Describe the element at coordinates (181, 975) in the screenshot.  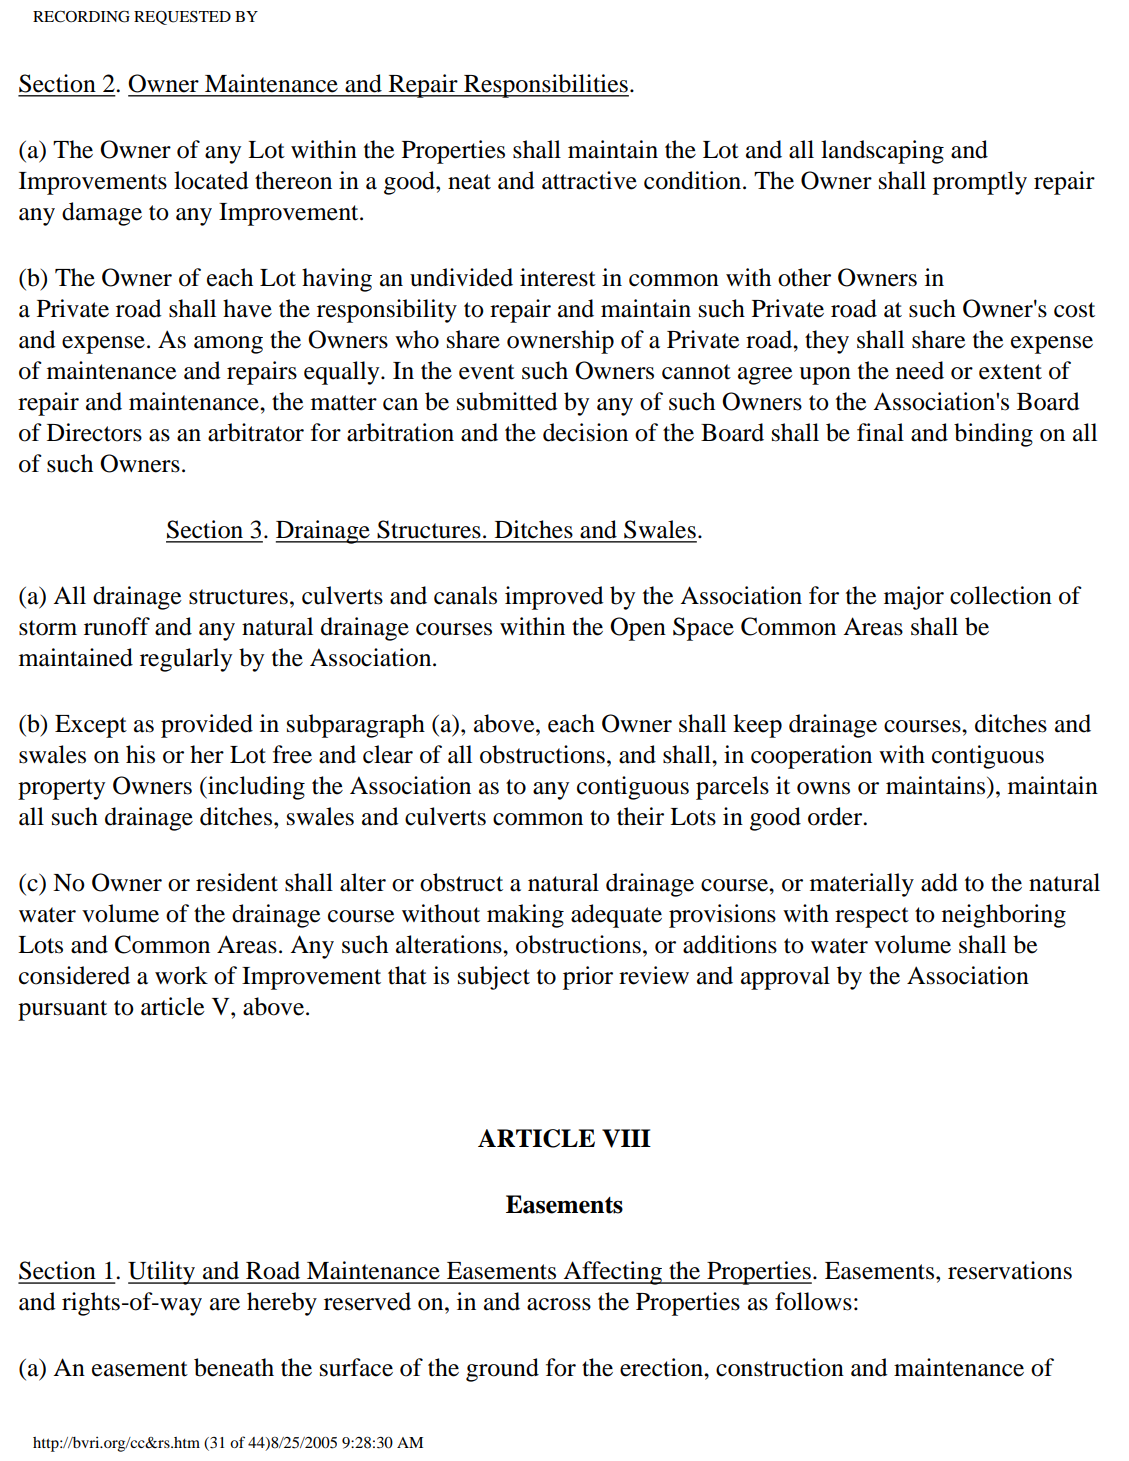
I see `work` at that location.
